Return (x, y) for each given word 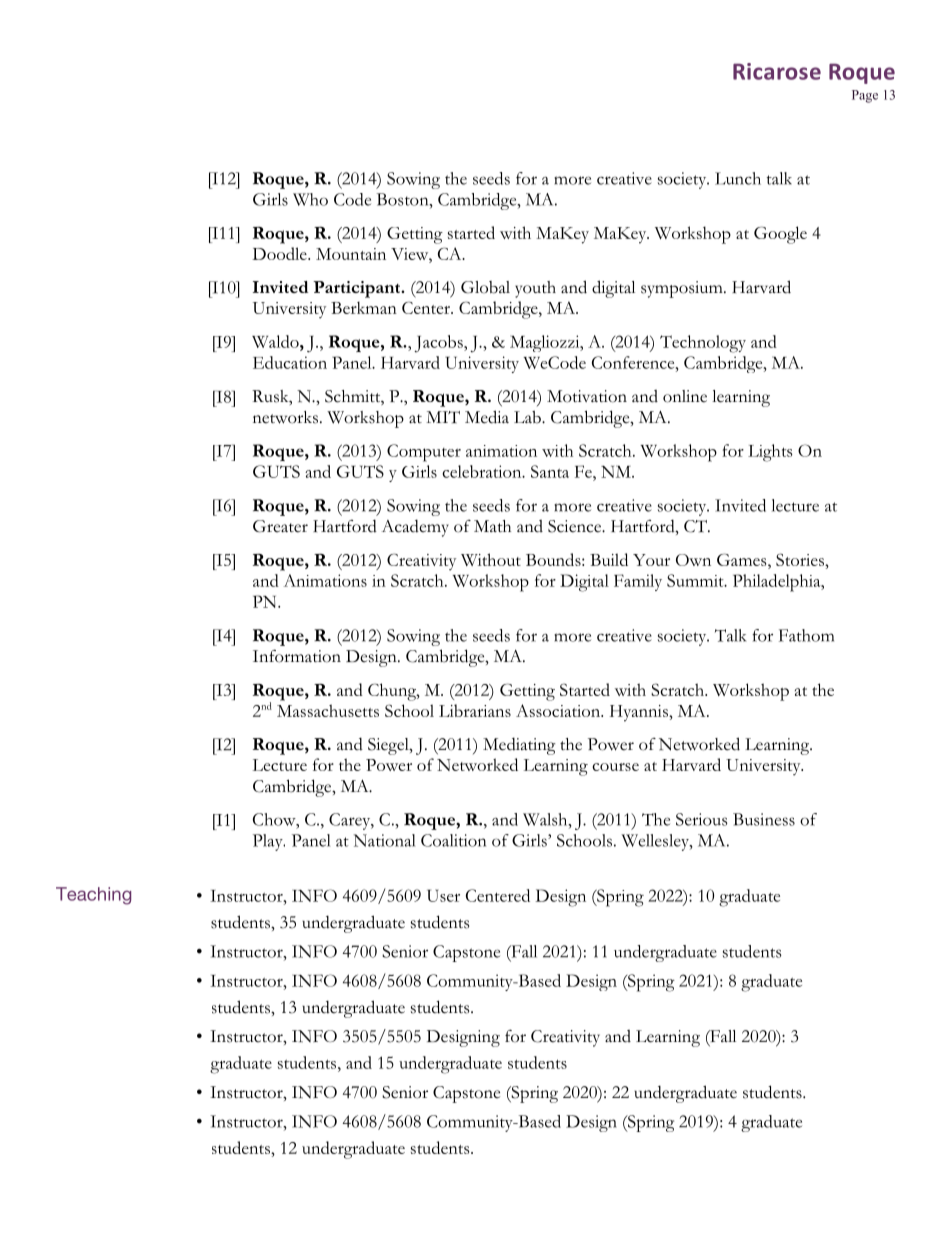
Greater (280, 526)
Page (865, 96)
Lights (770, 453)
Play (269, 842)
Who (310, 199)
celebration (483, 471)
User (443, 895)
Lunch (738, 178)
